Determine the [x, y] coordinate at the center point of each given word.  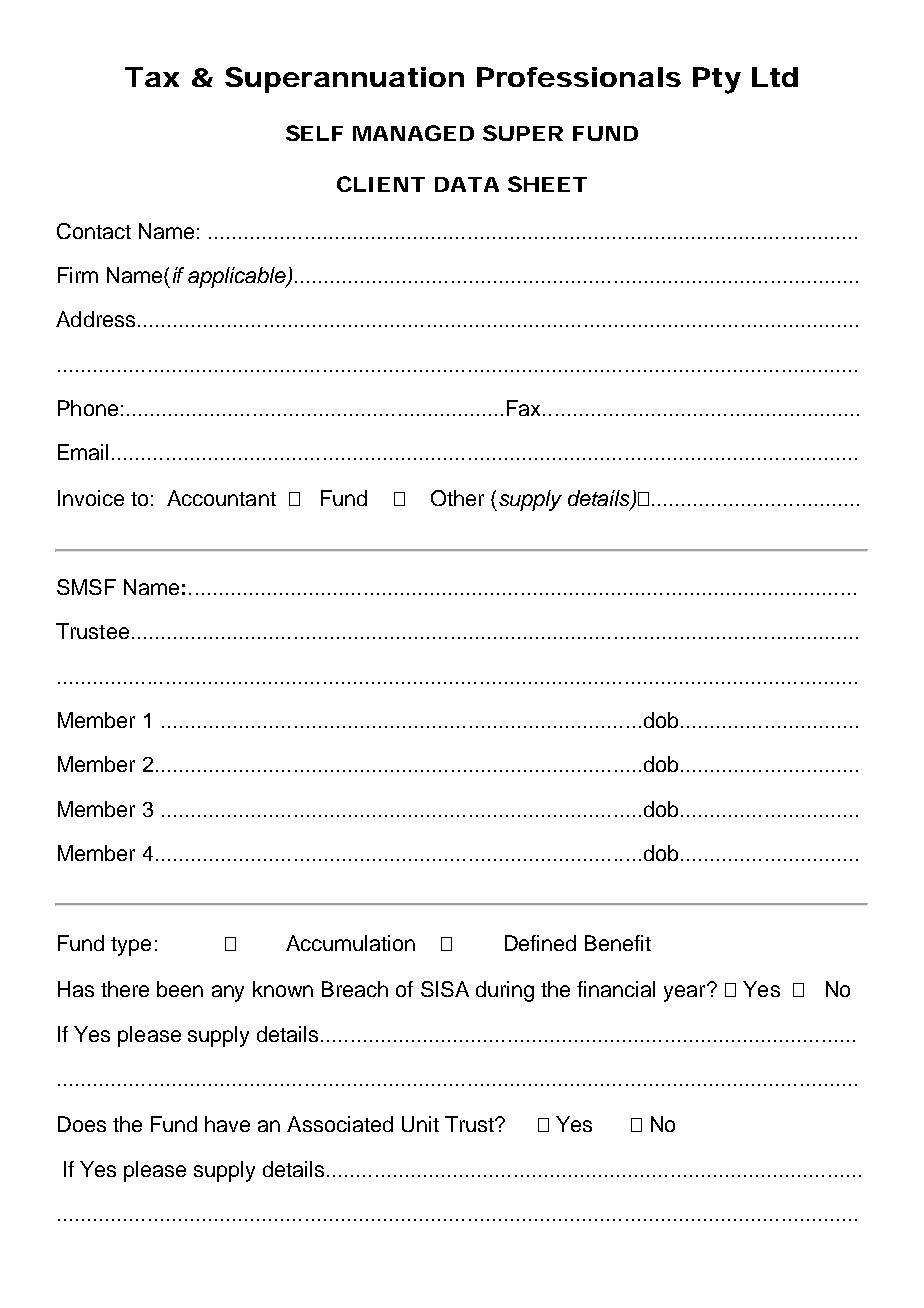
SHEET [547, 184]
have [227, 1124]
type [131, 946]
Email [83, 452]
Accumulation [350, 943]
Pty [717, 80]
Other [457, 498]
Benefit [618, 943]
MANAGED [413, 133]
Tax [152, 77]
